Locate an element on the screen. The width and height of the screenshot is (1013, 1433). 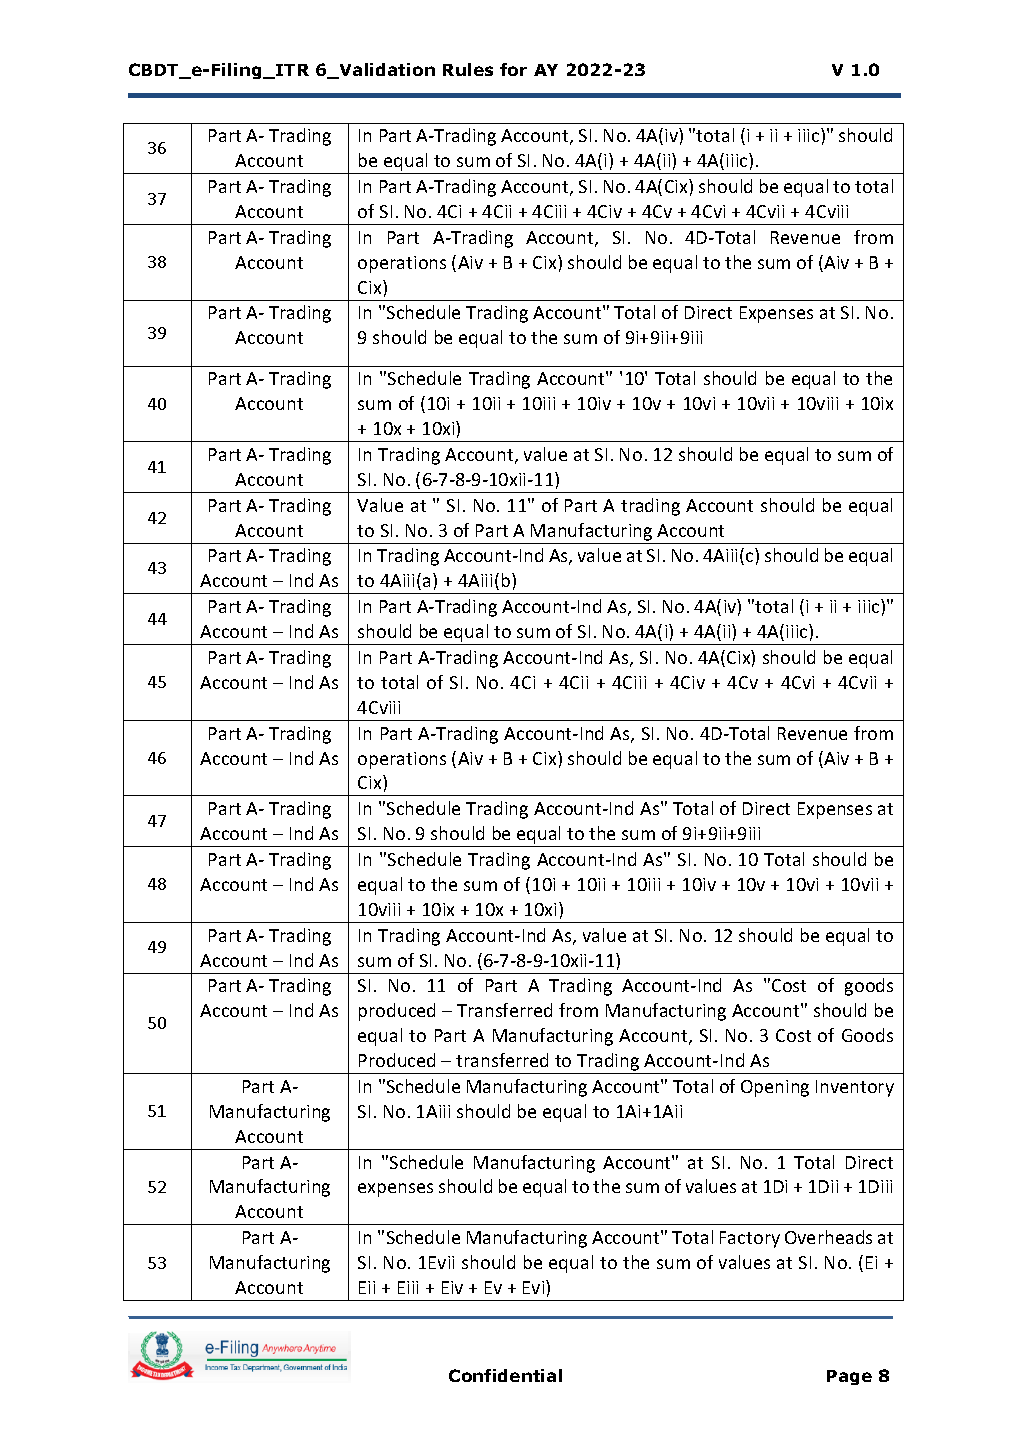
Confidential is located at coordinates (505, 1375).
